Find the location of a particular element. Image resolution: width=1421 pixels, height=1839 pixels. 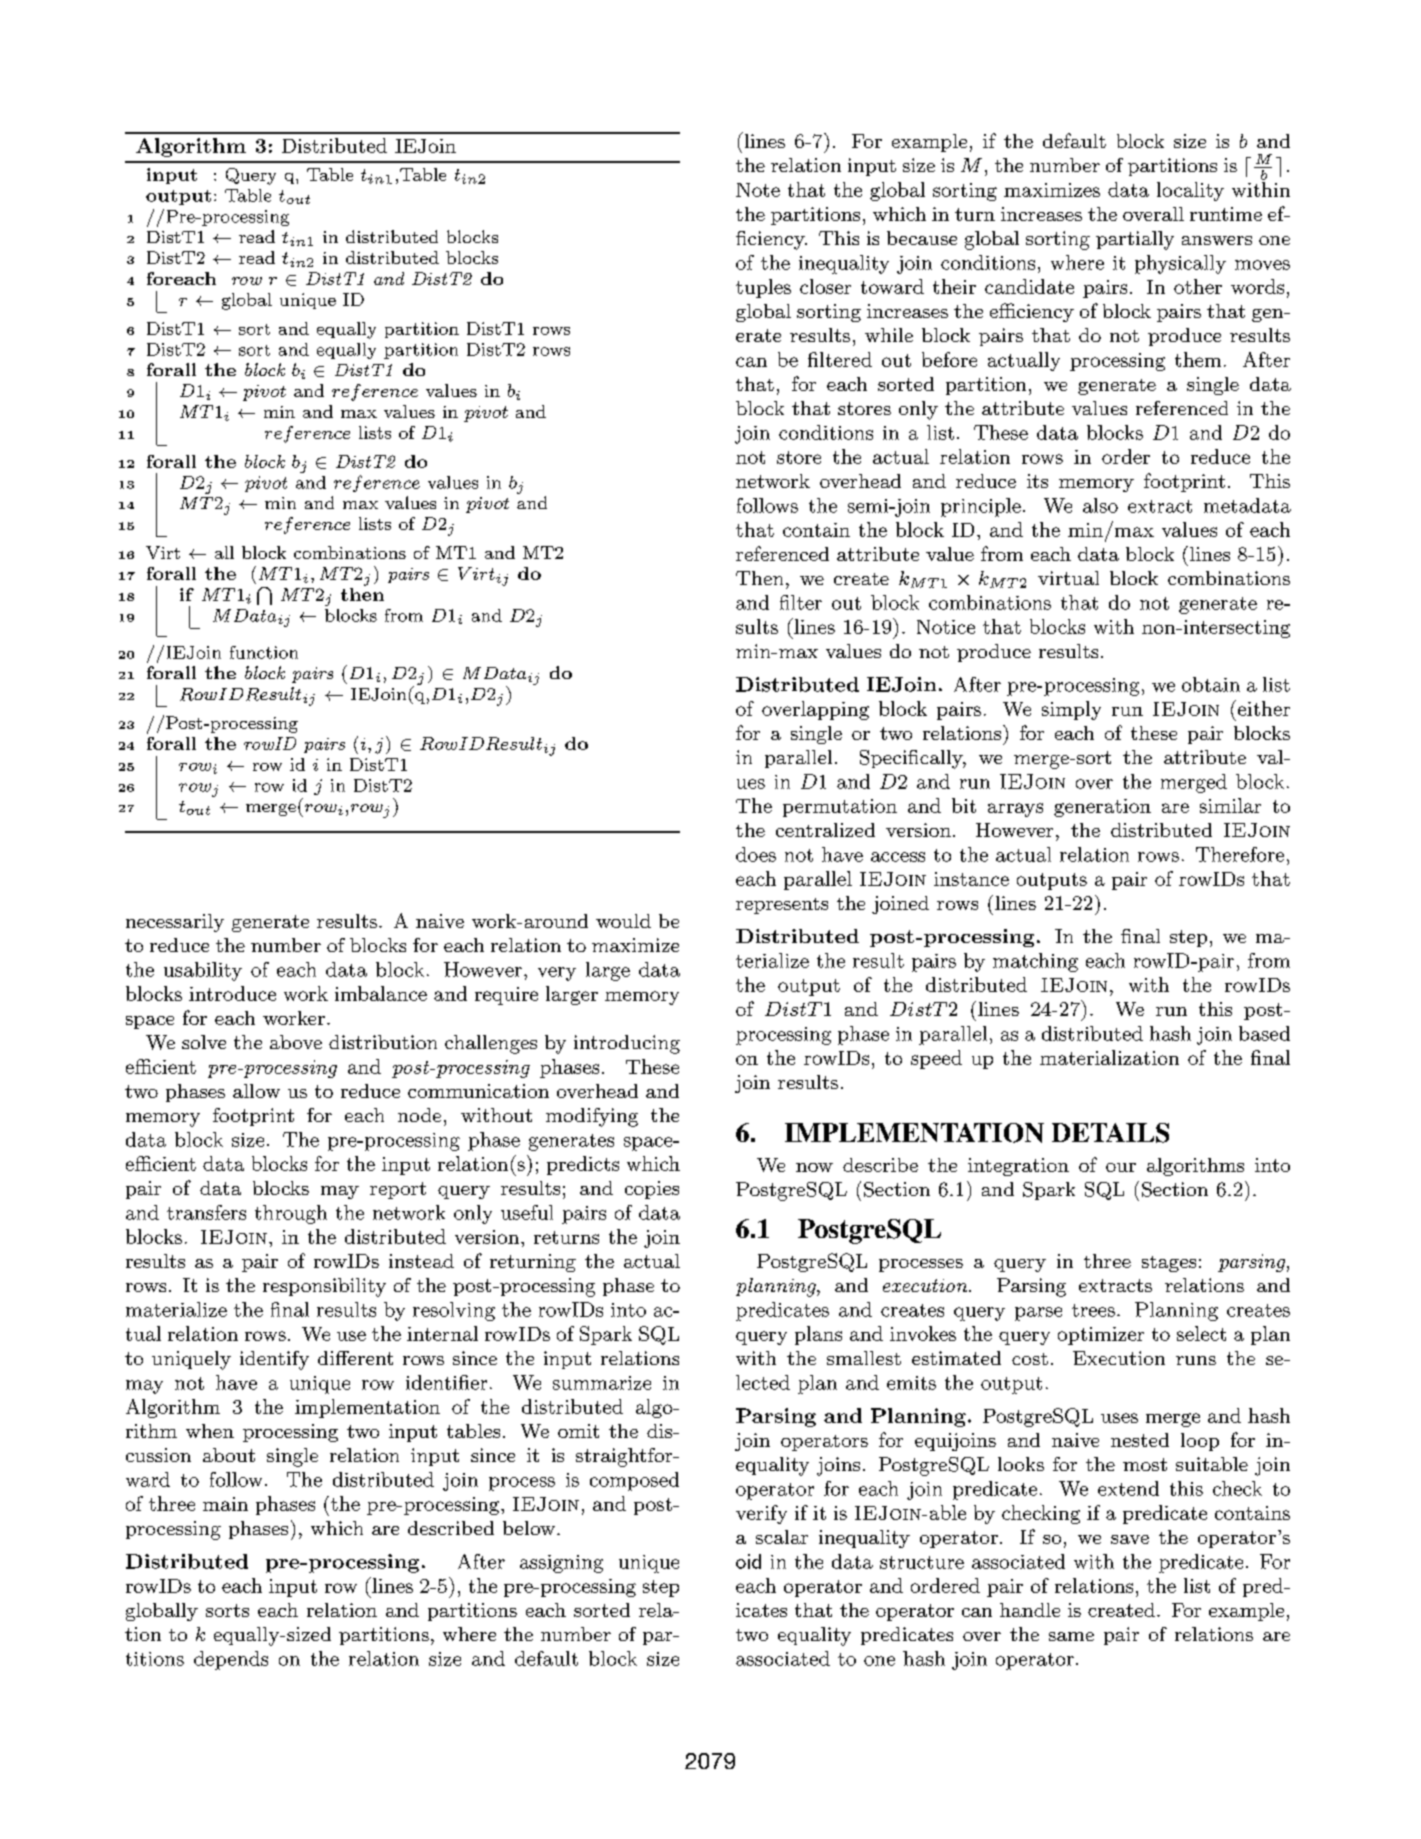

tuples is located at coordinates (763, 288).
